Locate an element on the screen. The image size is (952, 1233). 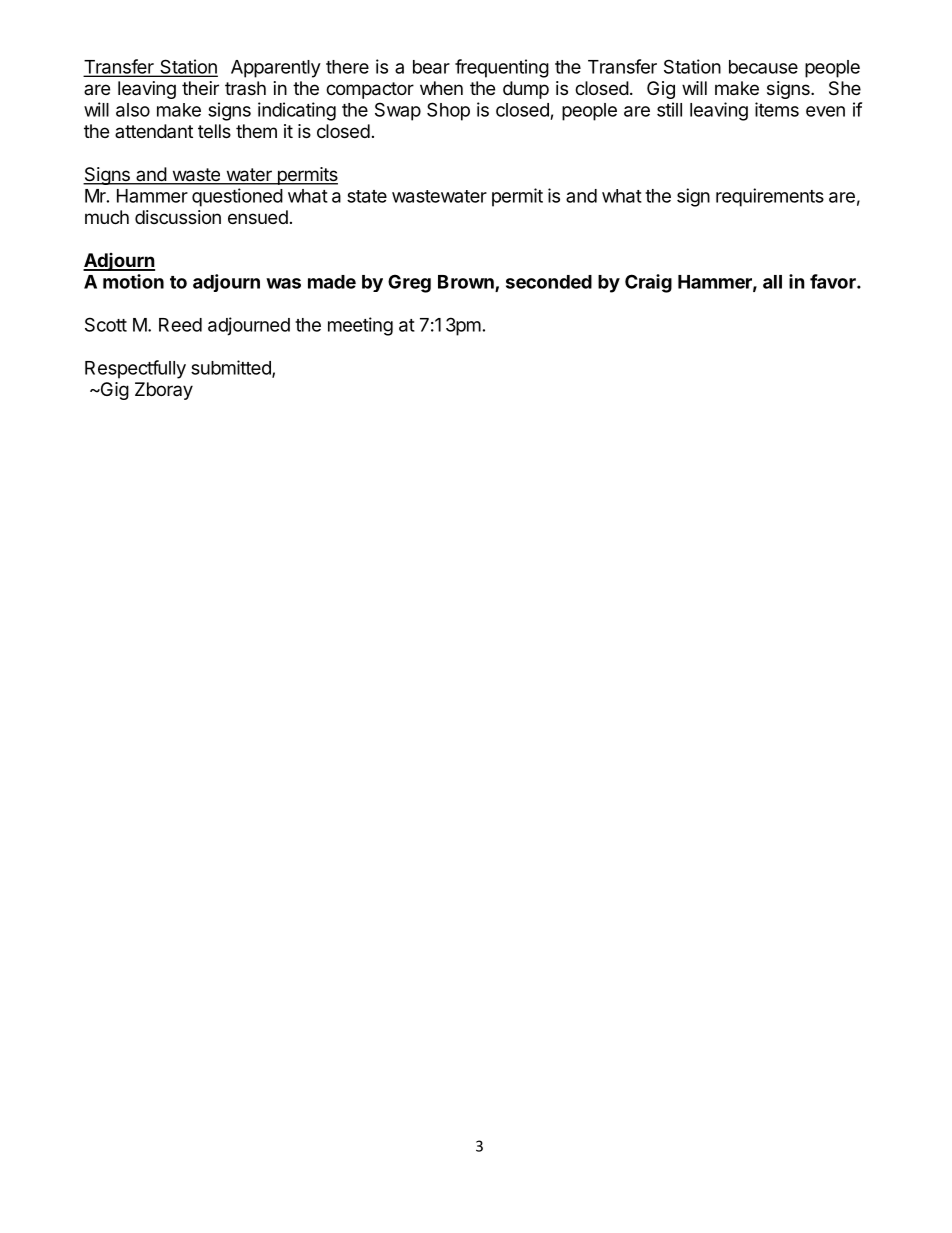
because is located at coordinates (763, 67).
